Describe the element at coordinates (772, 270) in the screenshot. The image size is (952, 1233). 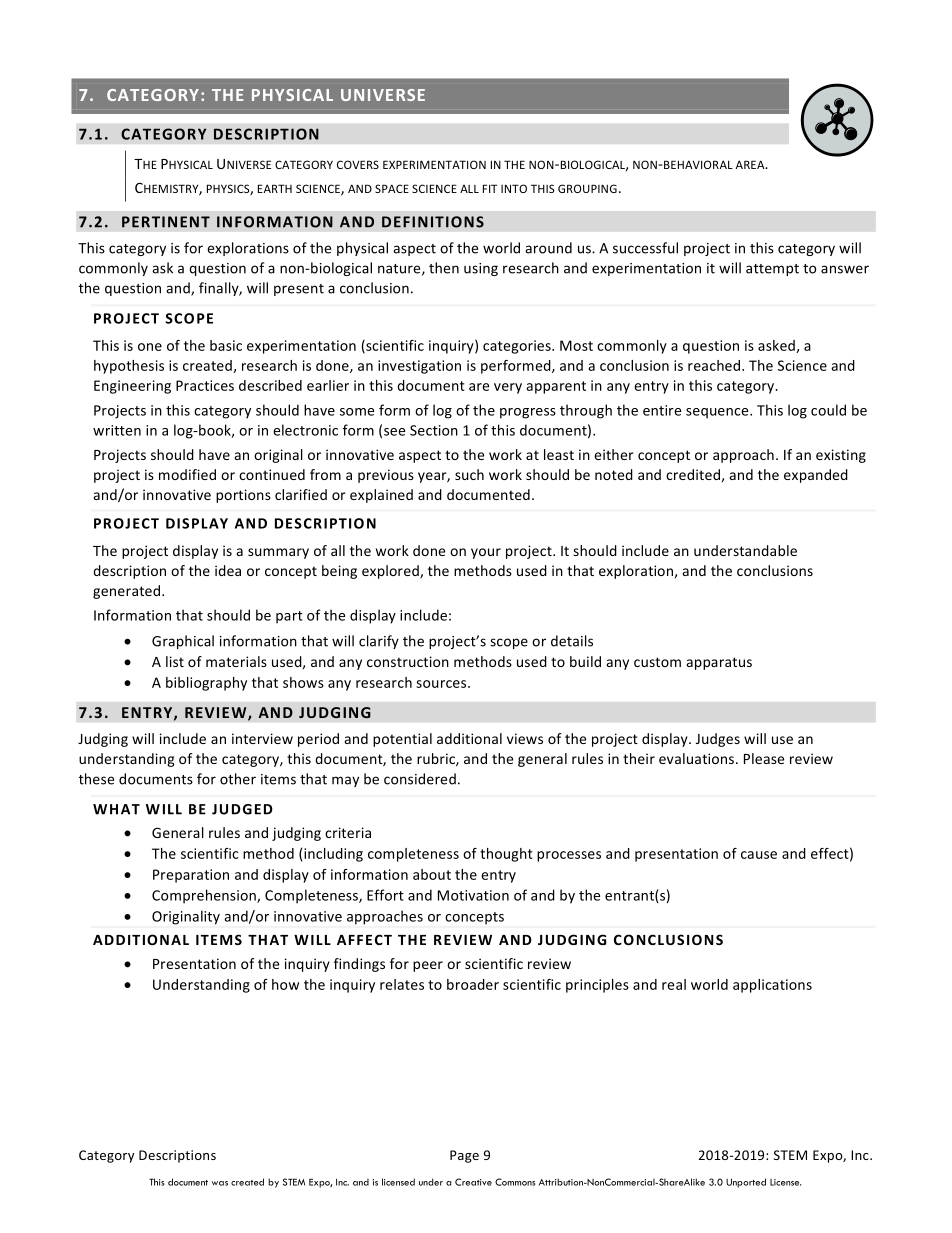
I see `attempt` at that location.
